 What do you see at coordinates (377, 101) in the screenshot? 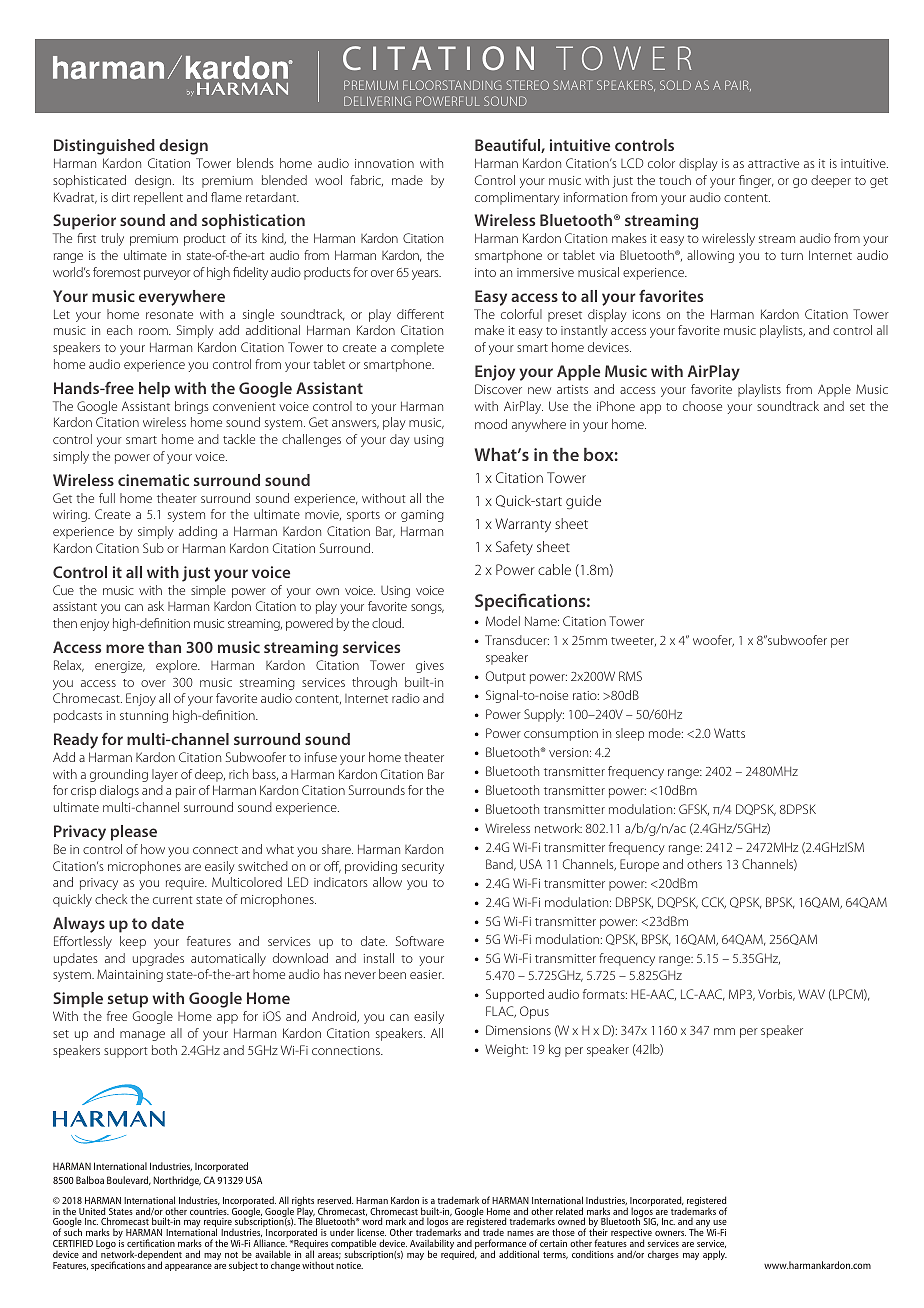
I see `DELIVERING` at bounding box center [377, 101].
